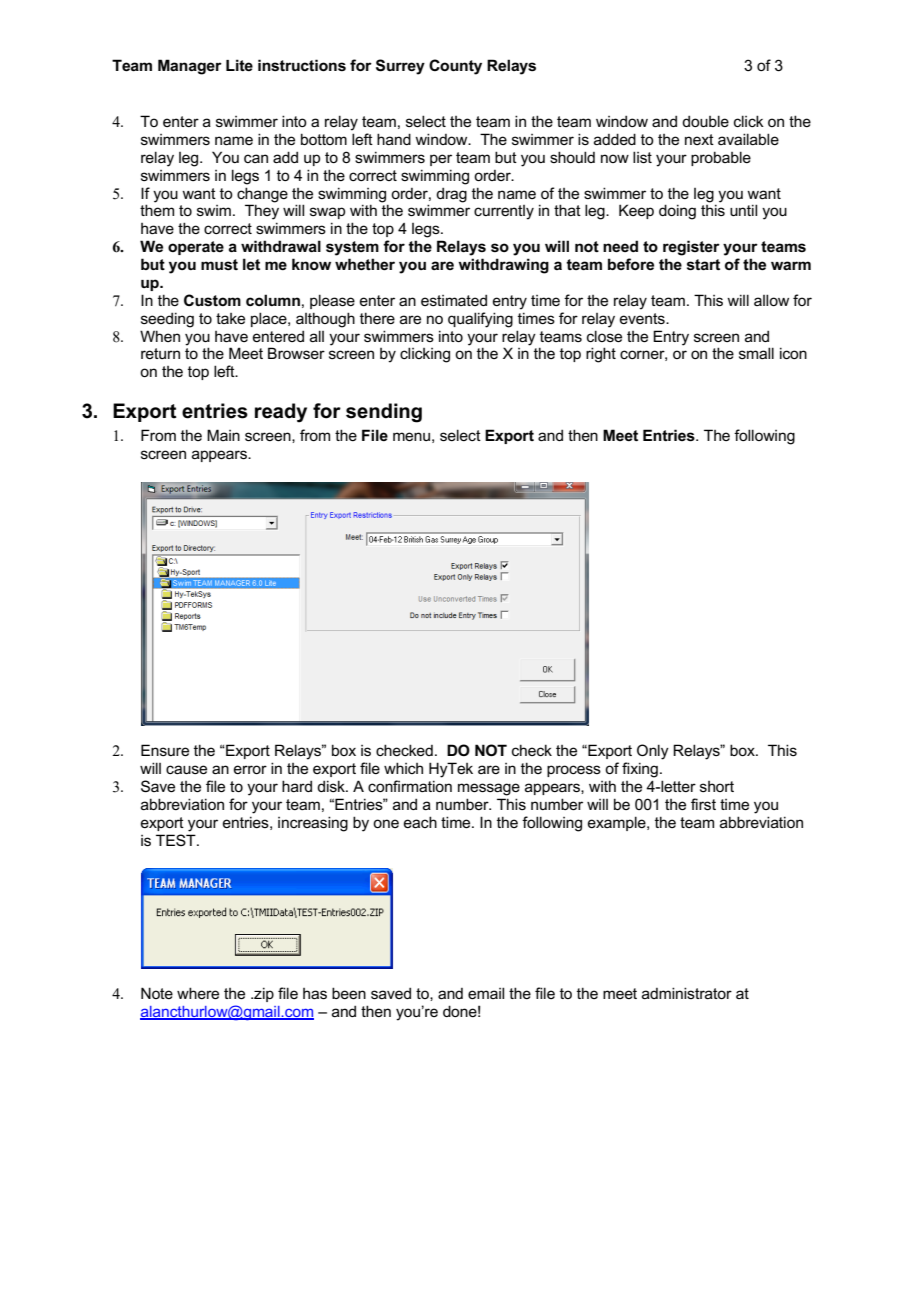  I want to click on start, so click(703, 265).
